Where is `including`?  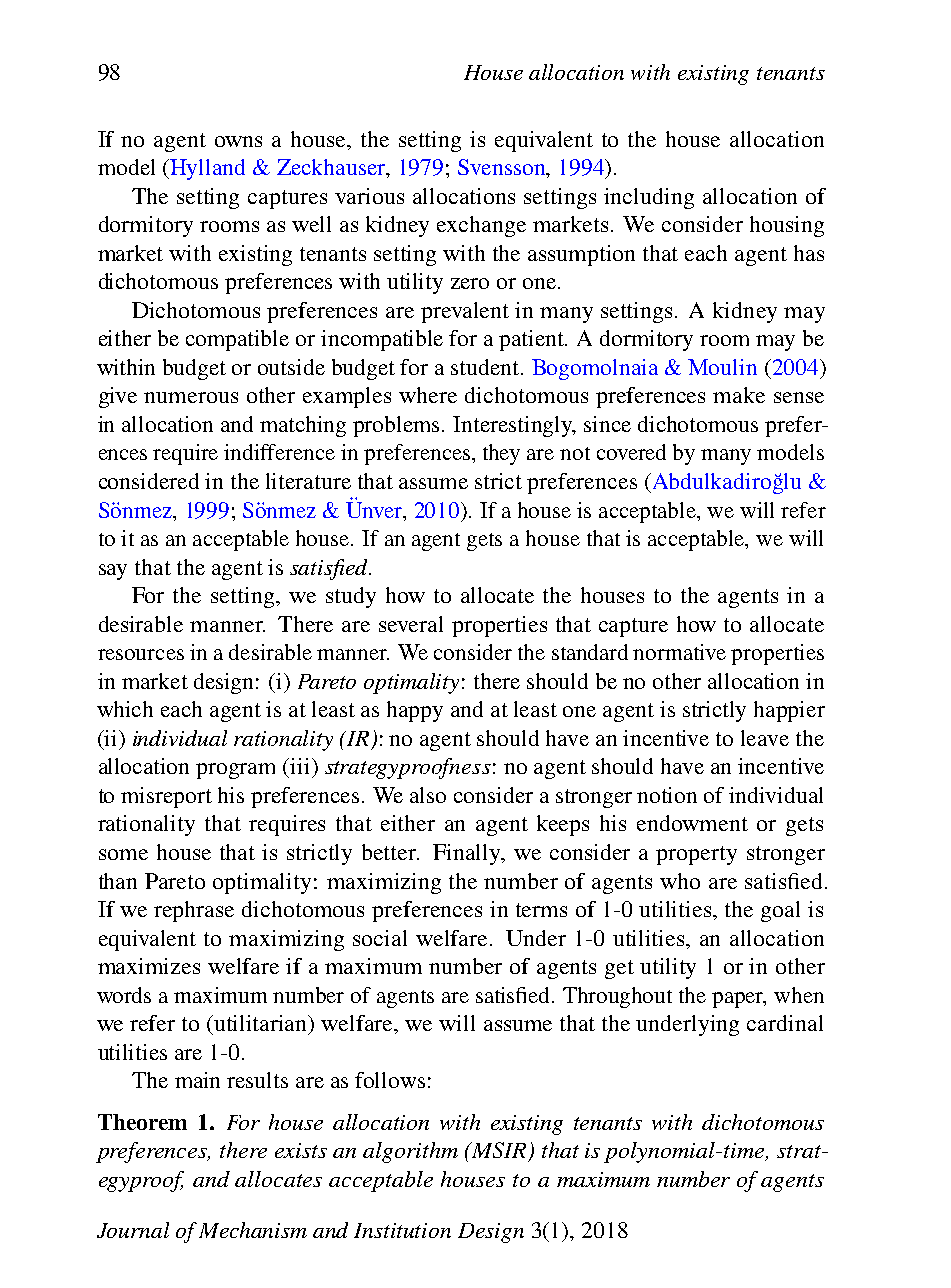
including is located at coordinates (649, 198).
